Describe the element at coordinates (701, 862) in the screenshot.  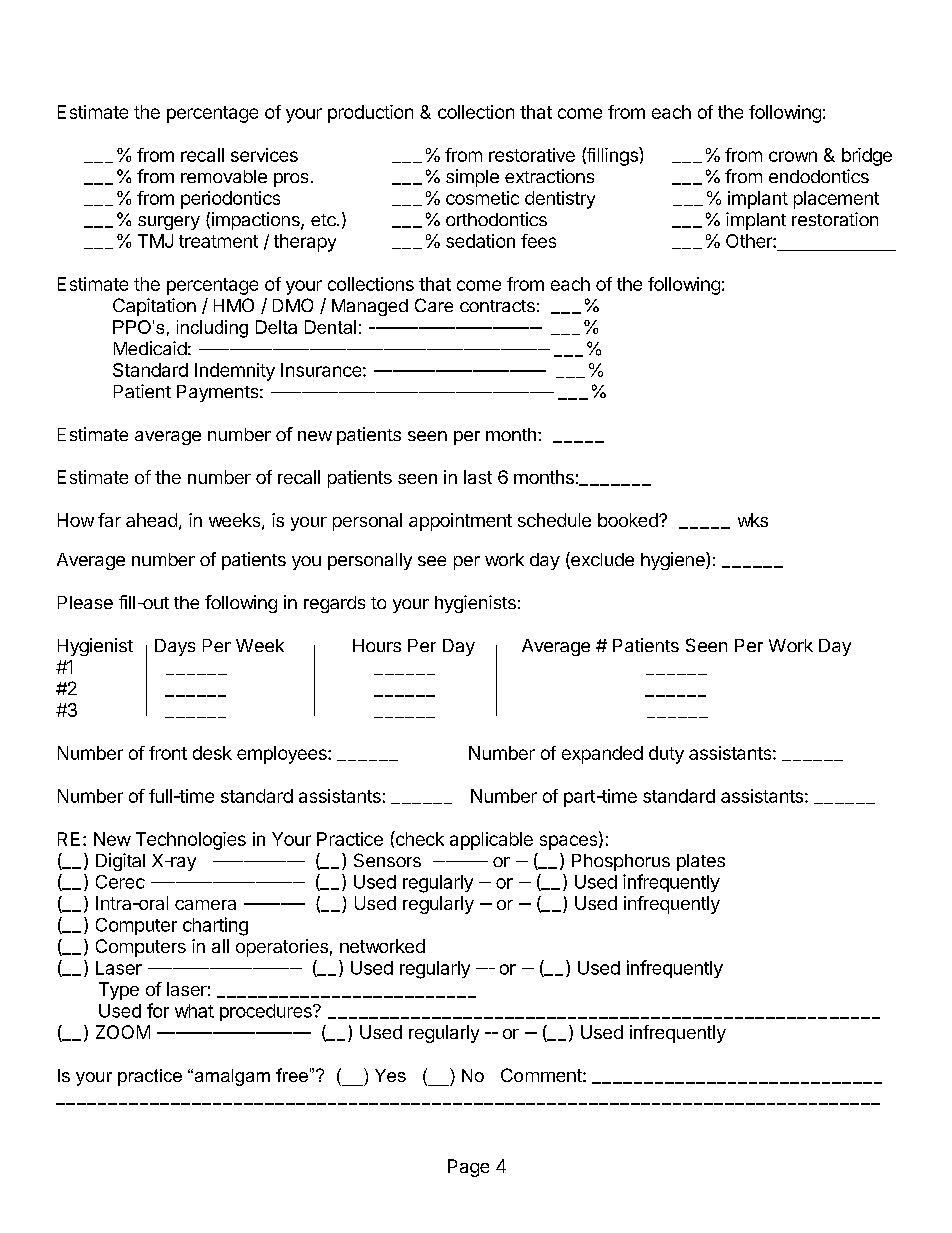
I see `plates` at that location.
